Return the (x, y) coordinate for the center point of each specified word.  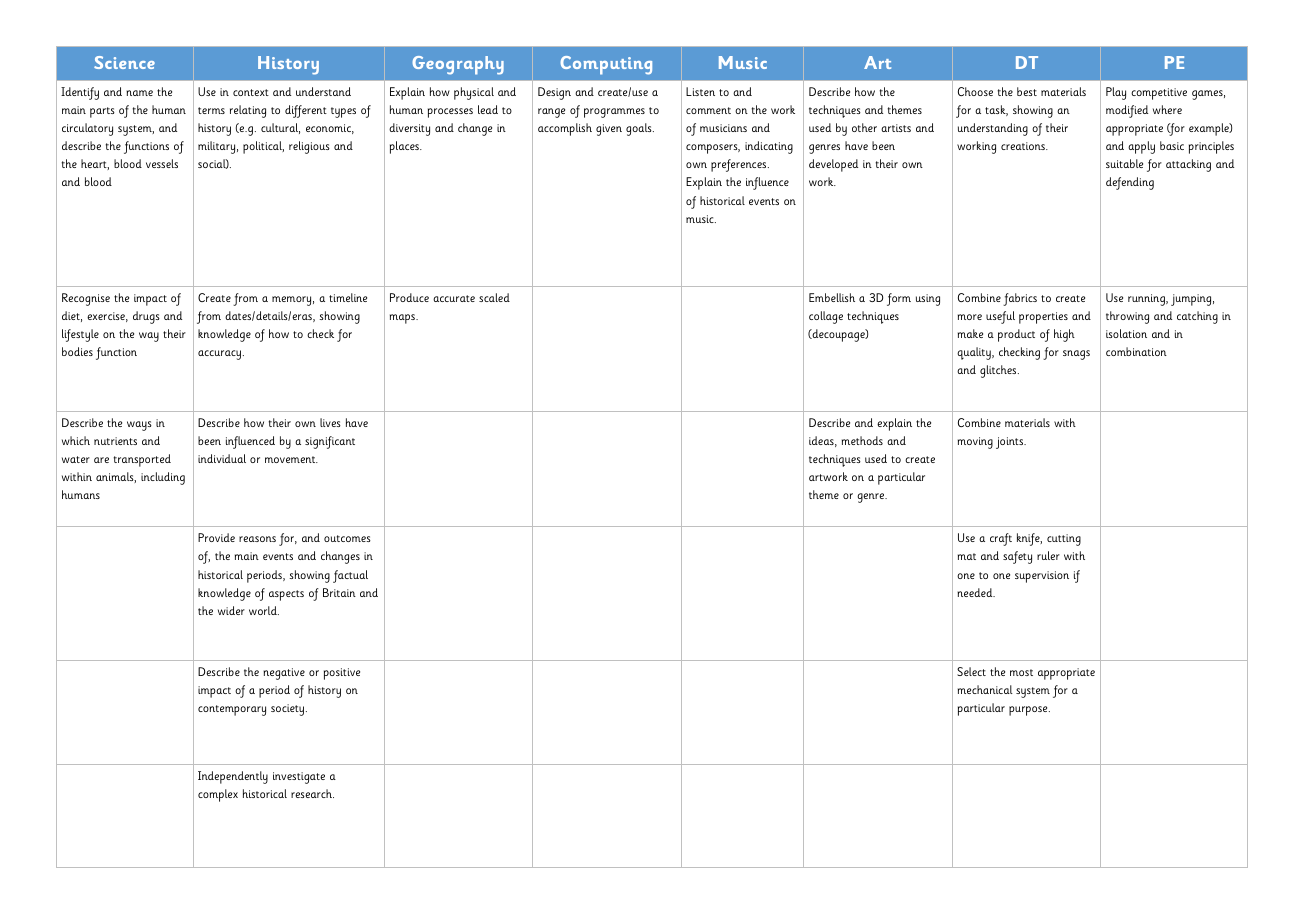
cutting (1064, 540)
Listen (700, 91)
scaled (494, 297)
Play (1116, 93)
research (312, 793)
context (251, 92)
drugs (146, 317)
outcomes (347, 538)
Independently (233, 777)
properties (1043, 318)
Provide (216, 537)
